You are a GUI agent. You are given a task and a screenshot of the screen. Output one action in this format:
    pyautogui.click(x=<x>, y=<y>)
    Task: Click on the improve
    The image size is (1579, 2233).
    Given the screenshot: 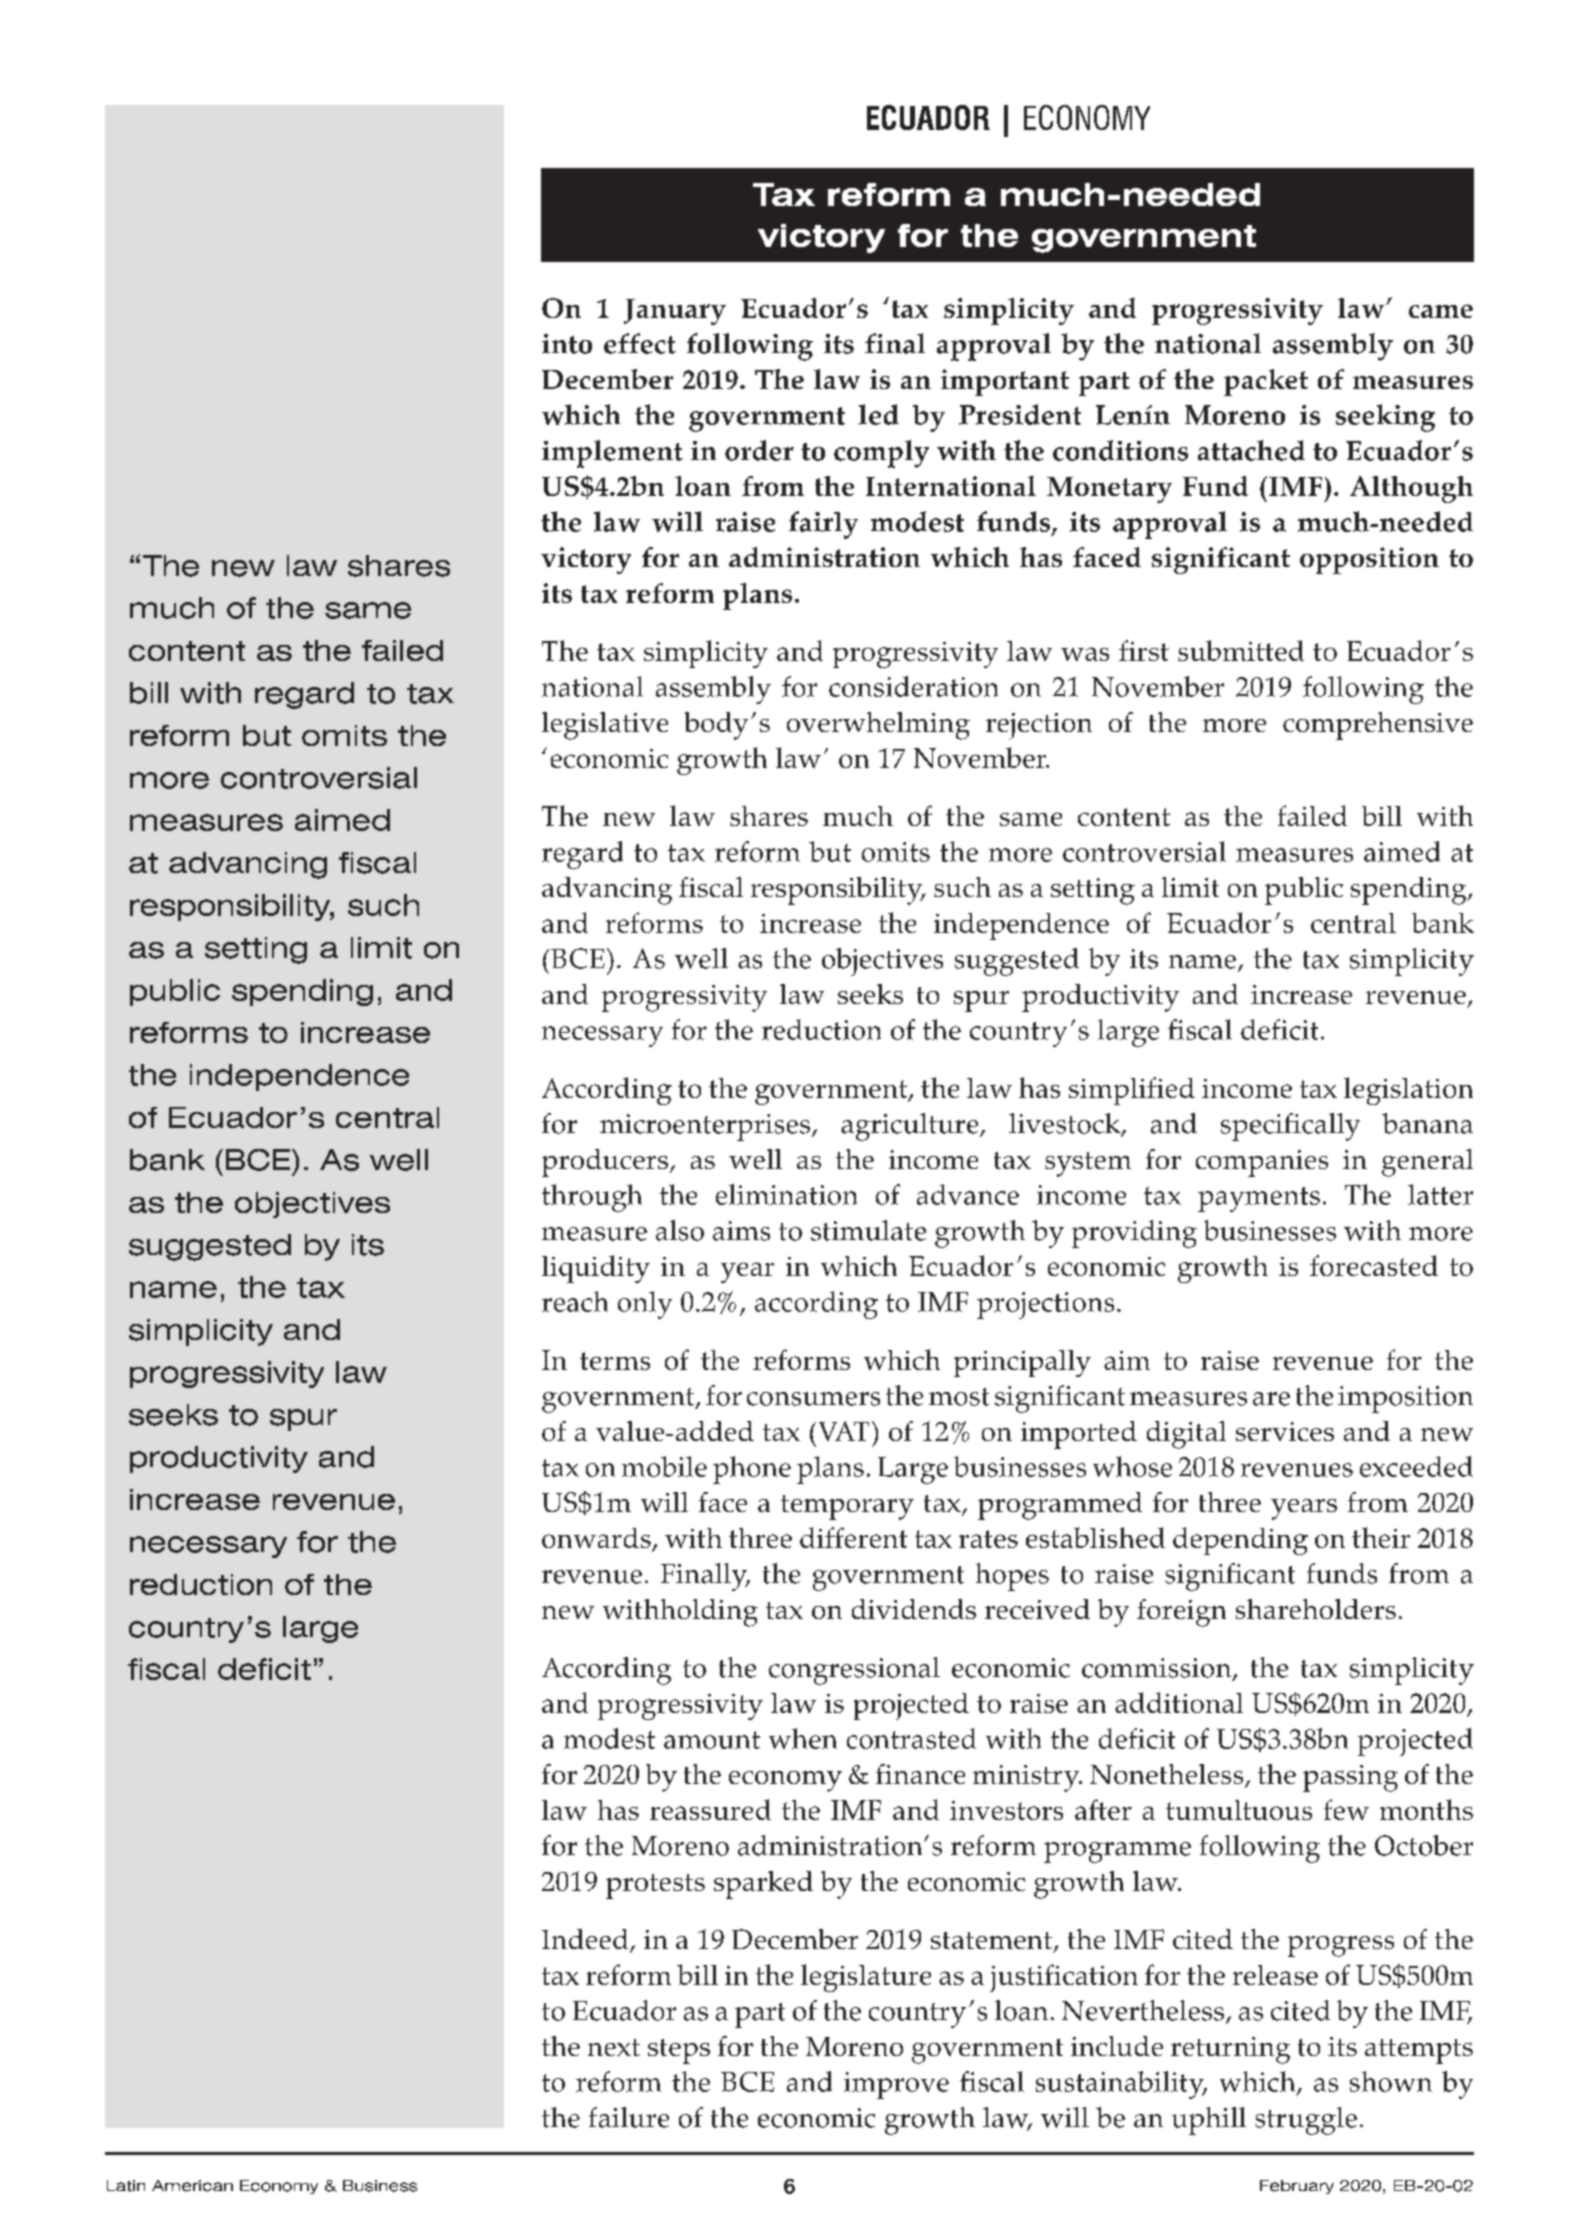 What is the action you would take?
    pyautogui.click(x=896, y=2085)
